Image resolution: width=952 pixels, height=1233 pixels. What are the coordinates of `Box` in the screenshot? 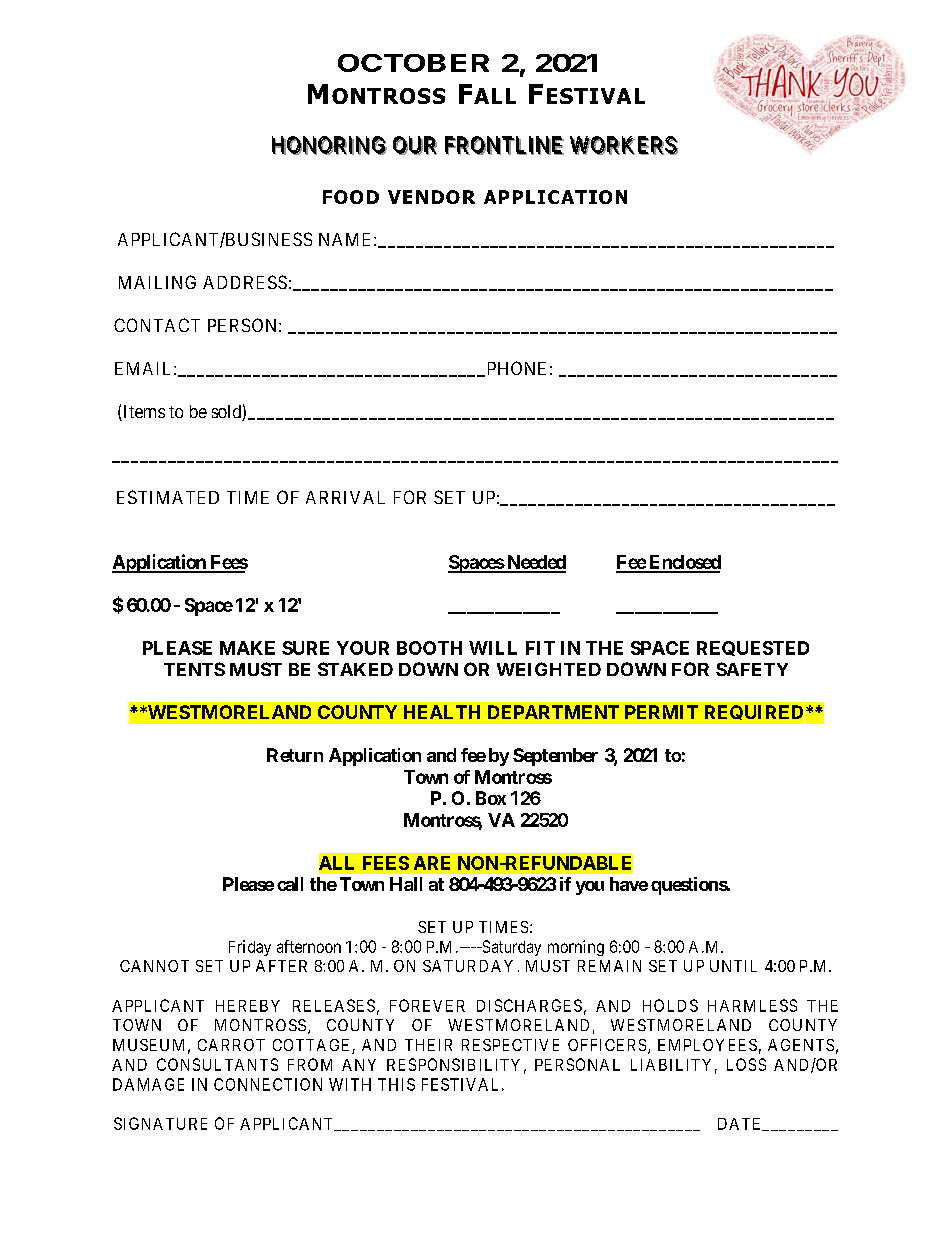 It's located at (491, 798).
